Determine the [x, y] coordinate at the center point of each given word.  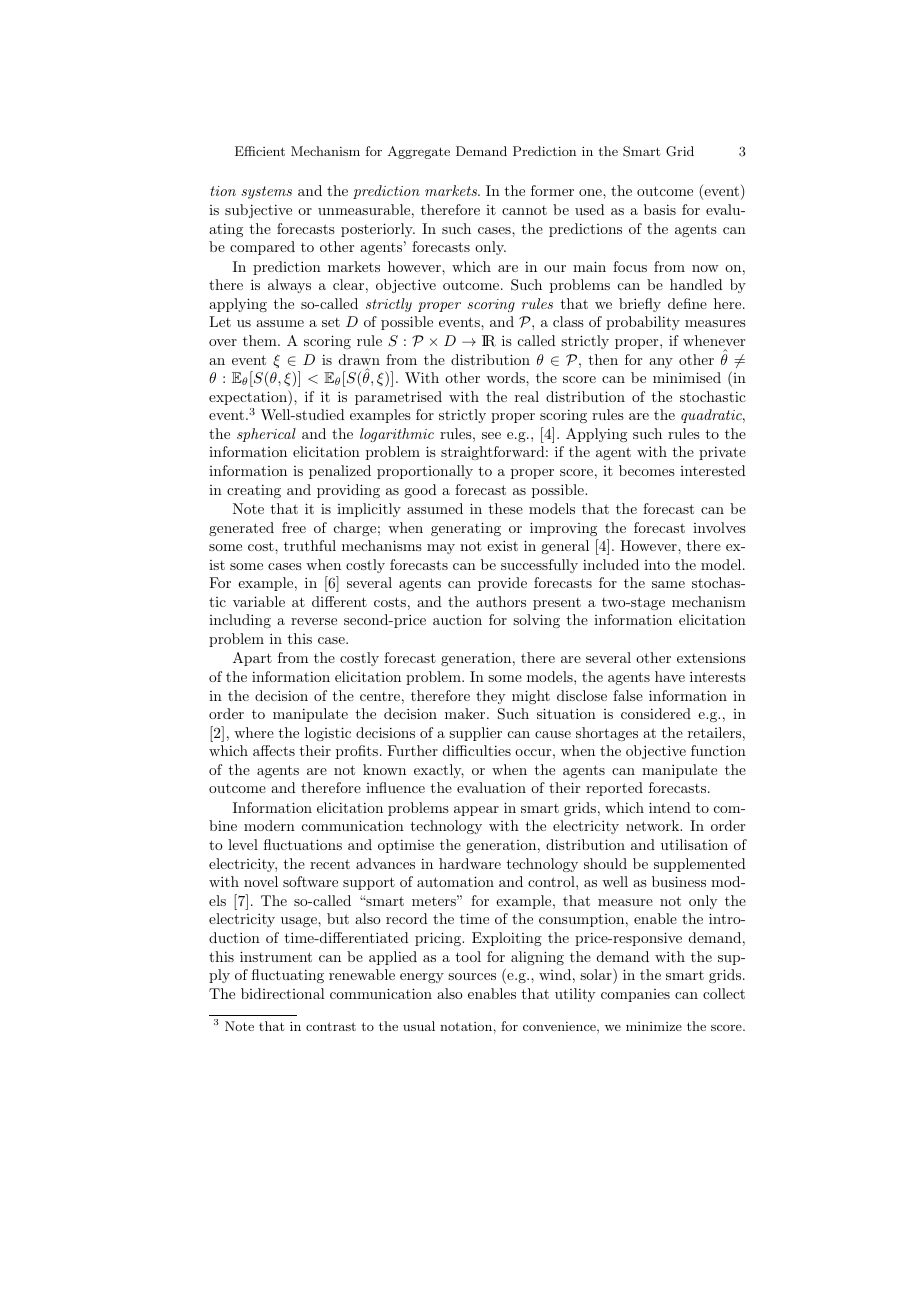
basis [660, 209]
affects [274, 750]
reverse [314, 621]
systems [266, 192]
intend [670, 807]
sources [472, 976]
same [668, 584]
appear [476, 811]
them [261, 340]
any [661, 363]
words [506, 377]
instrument [276, 956]
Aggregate [419, 152]
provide [502, 584]
